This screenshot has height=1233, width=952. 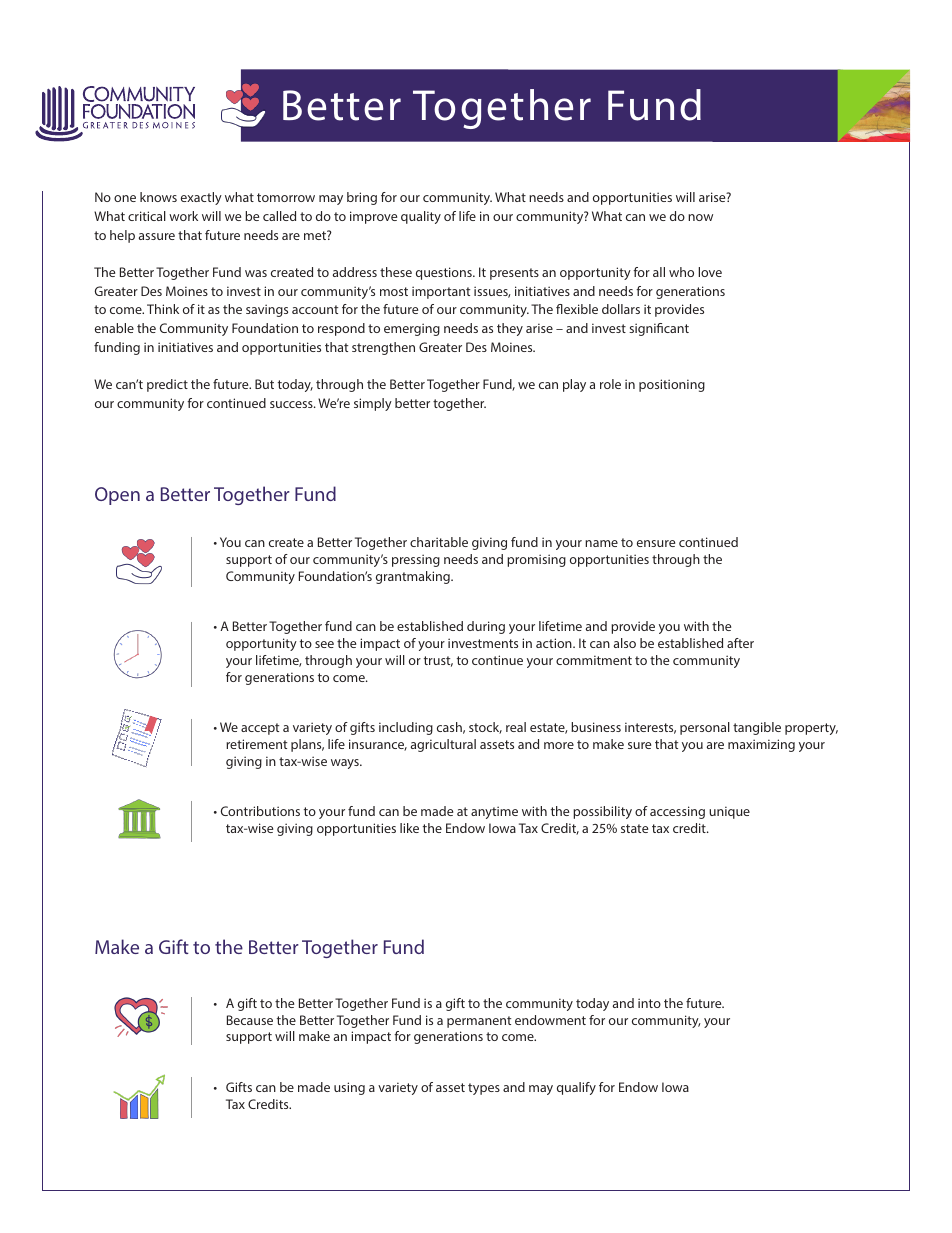 What do you see at coordinates (486, 627) in the screenshot?
I see `during` at bounding box center [486, 627].
